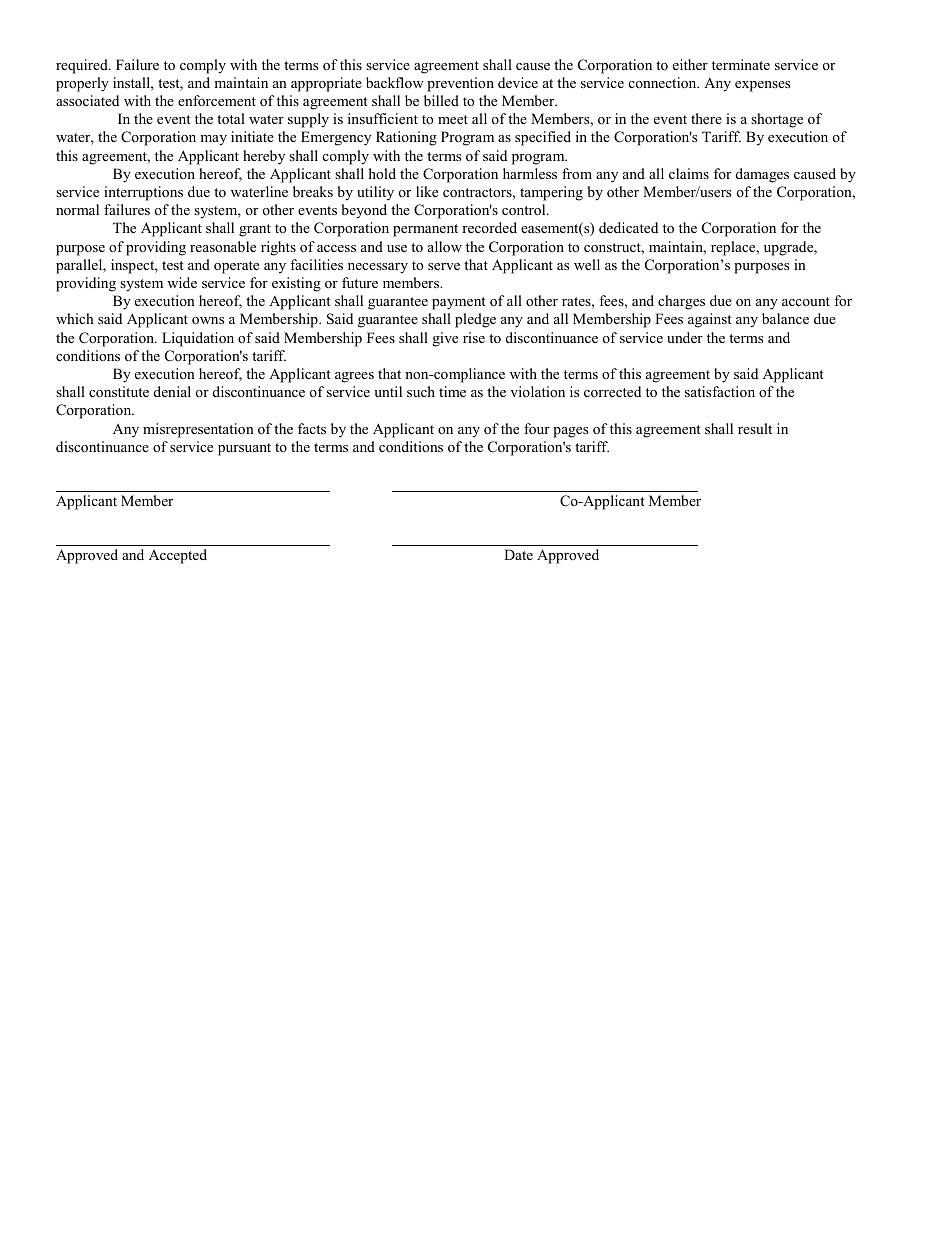 The image size is (952, 1233). I want to click on Accepted, so click(178, 556).
